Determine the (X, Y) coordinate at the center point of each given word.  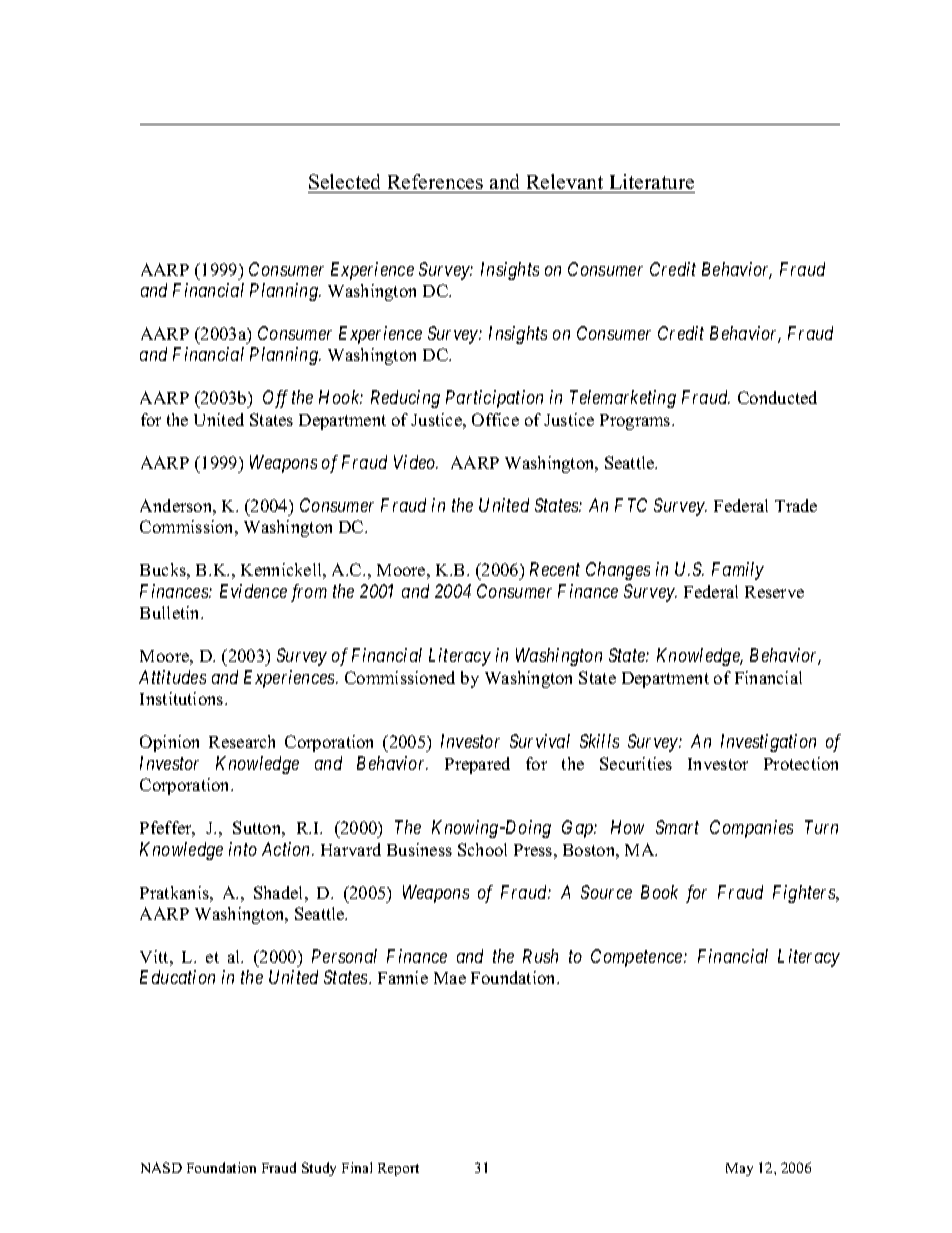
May (739, 1169)
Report (398, 1169)
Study (319, 1169)
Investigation (768, 743)
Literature (652, 181)
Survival (540, 741)
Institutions (183, 698)
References (435, 181)
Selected (344, 181)
